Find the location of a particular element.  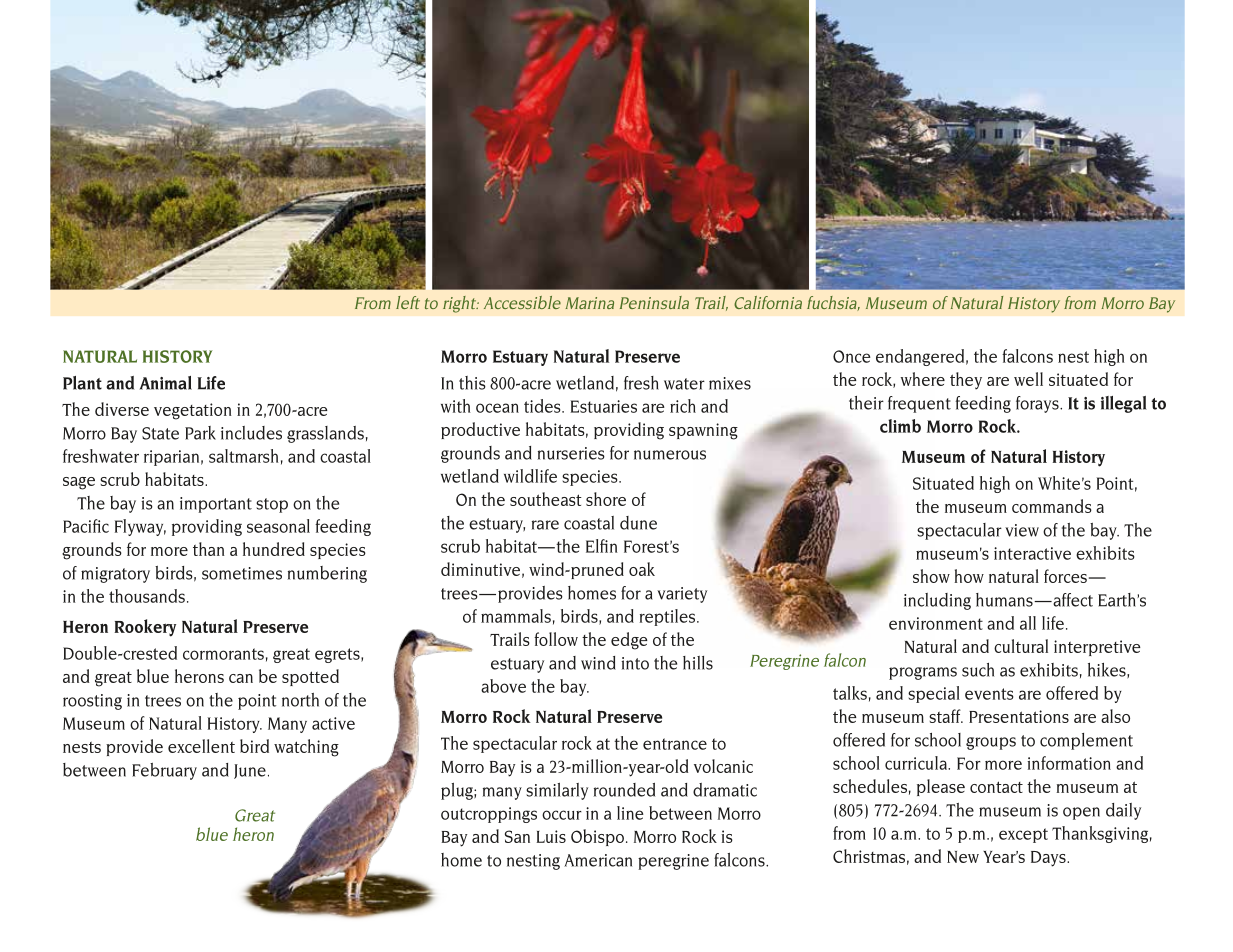

reptiles is located at coordinates (668, 617).
